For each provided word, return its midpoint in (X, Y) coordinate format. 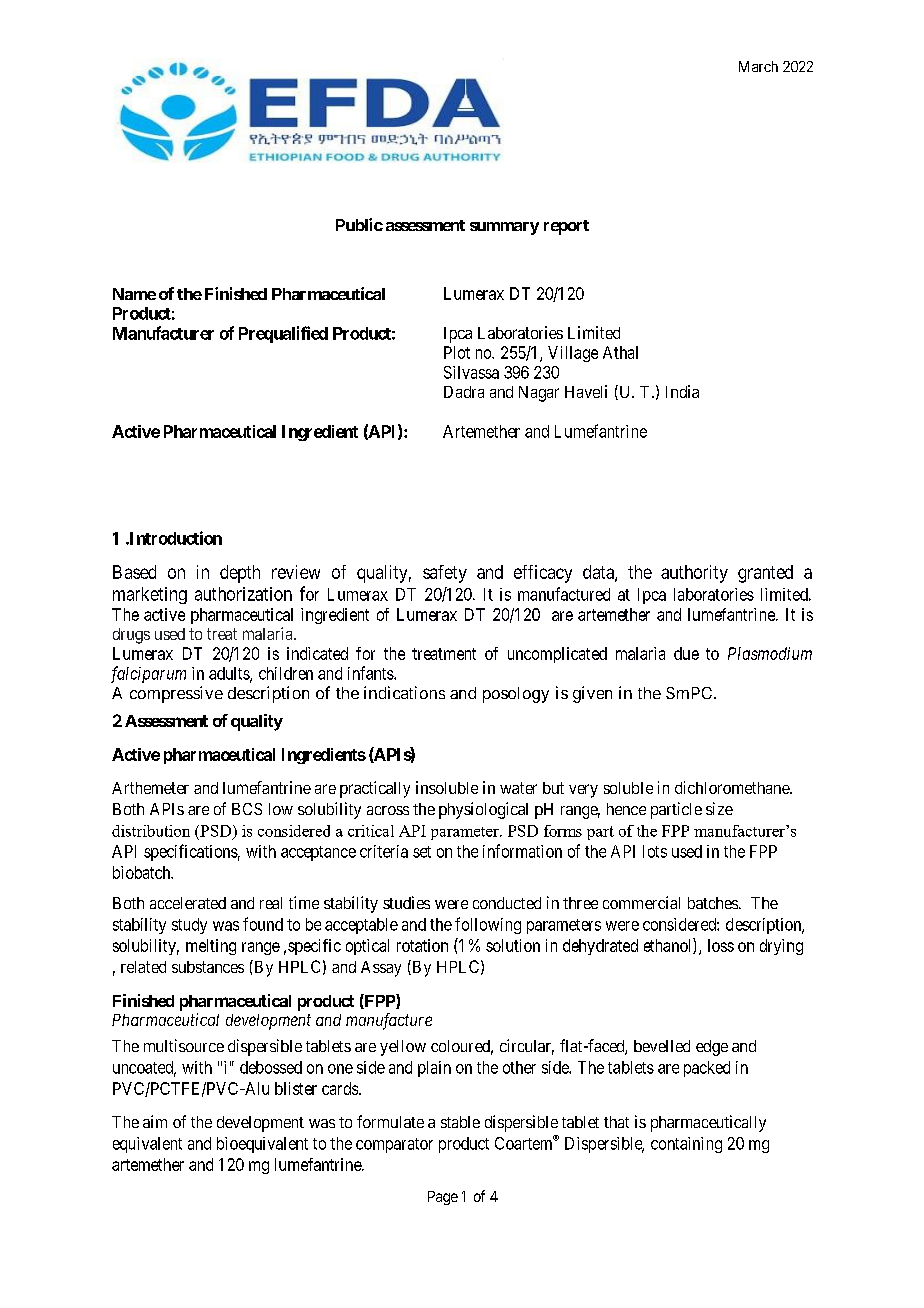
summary (504, 228)
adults (230, 674)
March (758, 66)
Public (359, 224)
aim (155, 1121)
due (686, 653)
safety (445, 574)
